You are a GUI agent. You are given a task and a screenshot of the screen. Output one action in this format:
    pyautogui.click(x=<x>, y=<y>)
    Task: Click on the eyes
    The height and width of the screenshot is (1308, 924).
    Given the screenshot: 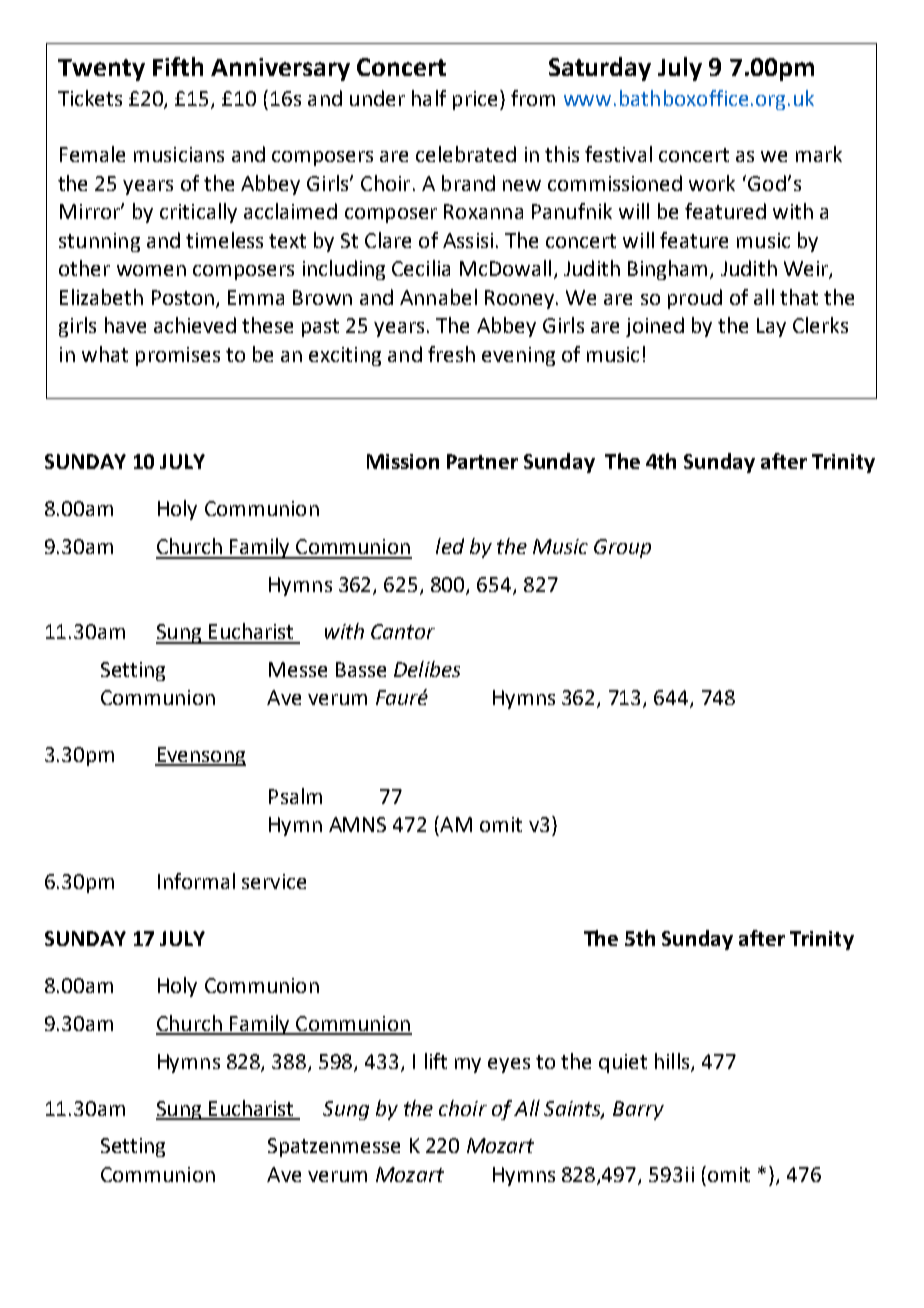 What is the action you would take?
    pyautogui.click(x=509, y=1065)
